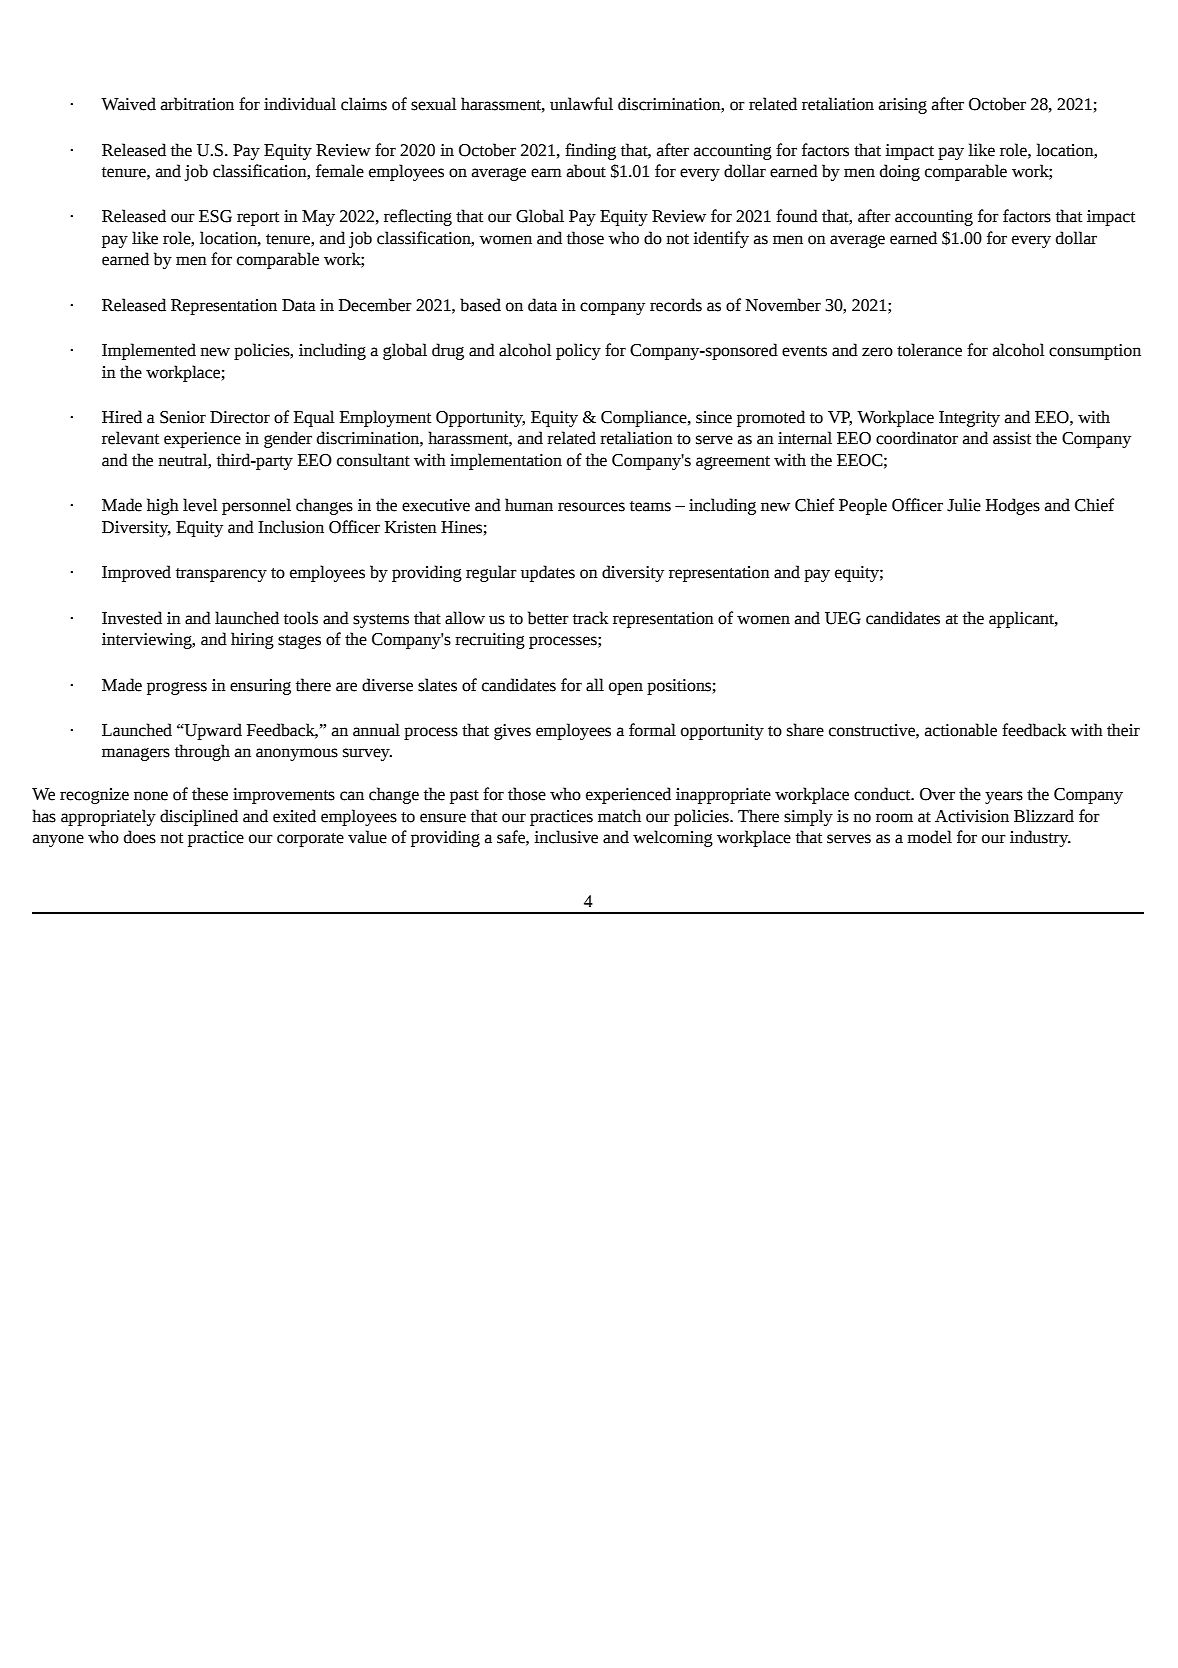  Describe the element at coordinates (591, 618) in the screenshot. I see `track` at that location.
